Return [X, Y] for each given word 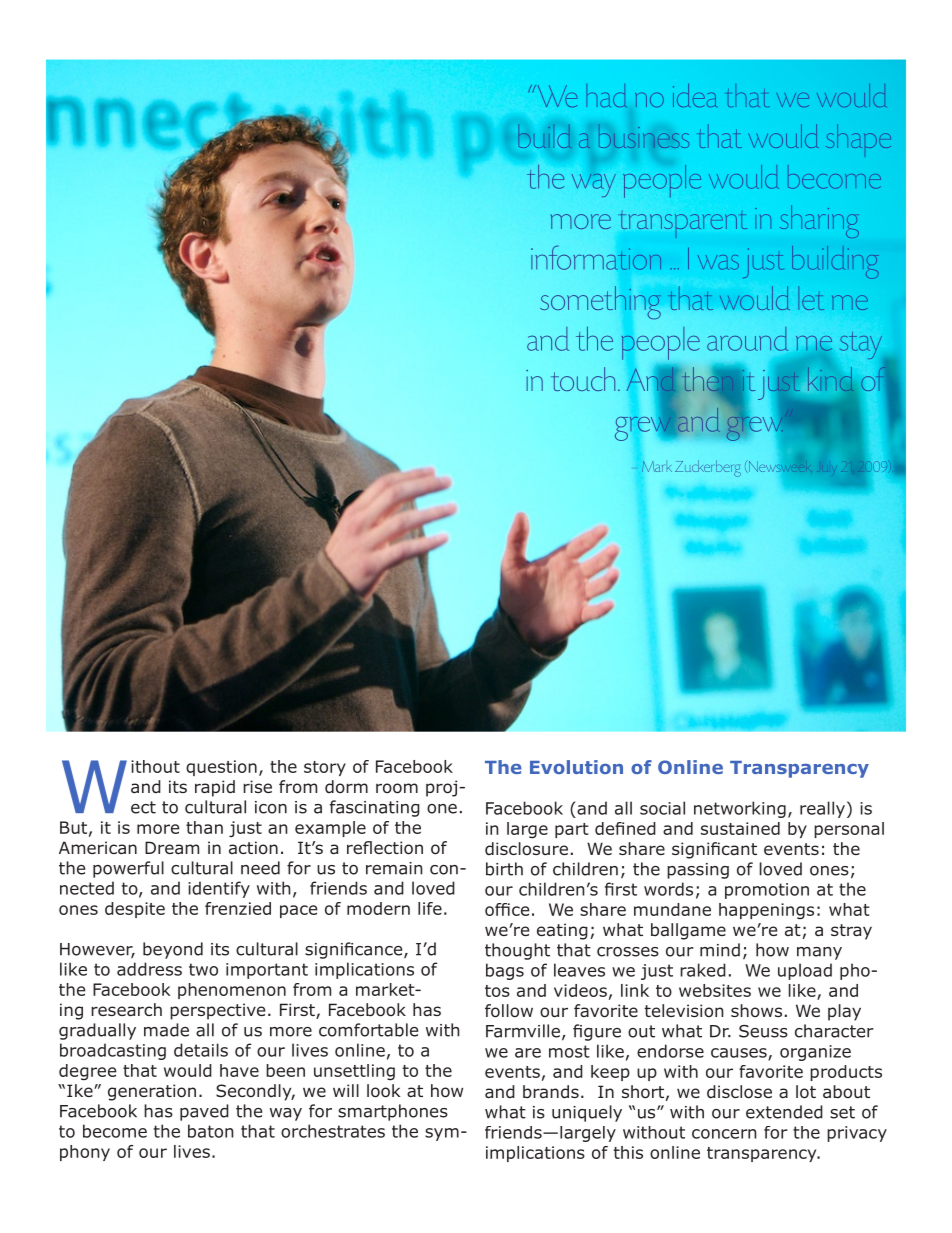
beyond [173, 950]
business [644, 136]
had [606, 95]
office [507, 909]
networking [740, 809]
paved [204, 1112]
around [747, 339]
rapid [215, 788]
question [221, 768]
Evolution [576, 767]
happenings [766, 911]
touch [583, 379]
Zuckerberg [708, 468]
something [600, 303]
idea [695, 95]
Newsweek [781, 465]
